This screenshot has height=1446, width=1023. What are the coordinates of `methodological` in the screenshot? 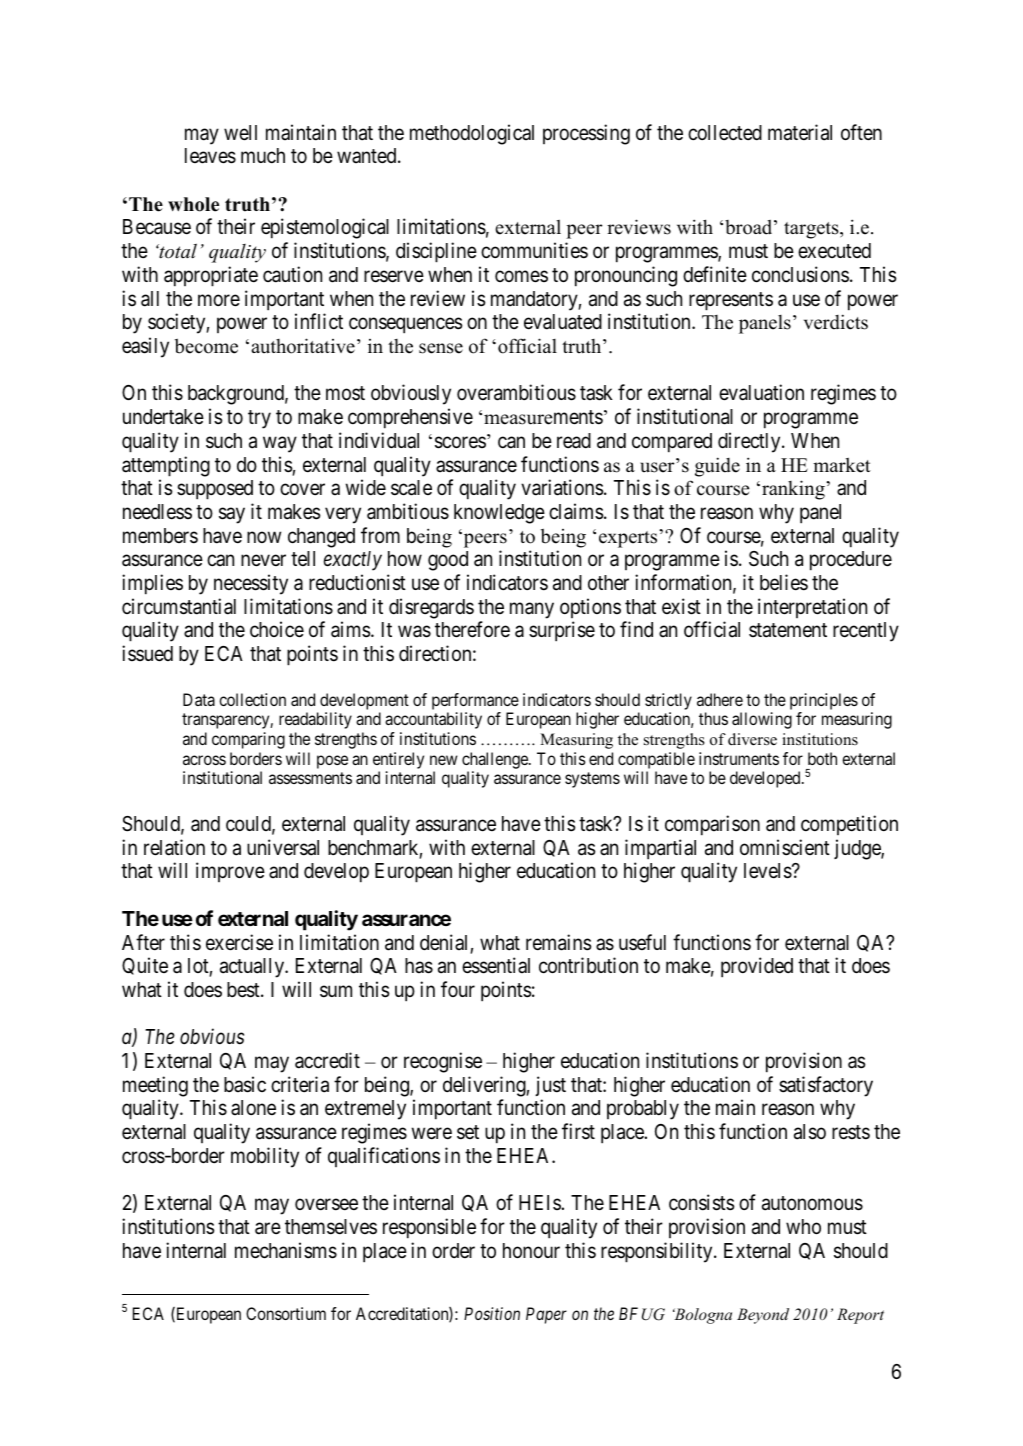 It's located at (472, 134).
